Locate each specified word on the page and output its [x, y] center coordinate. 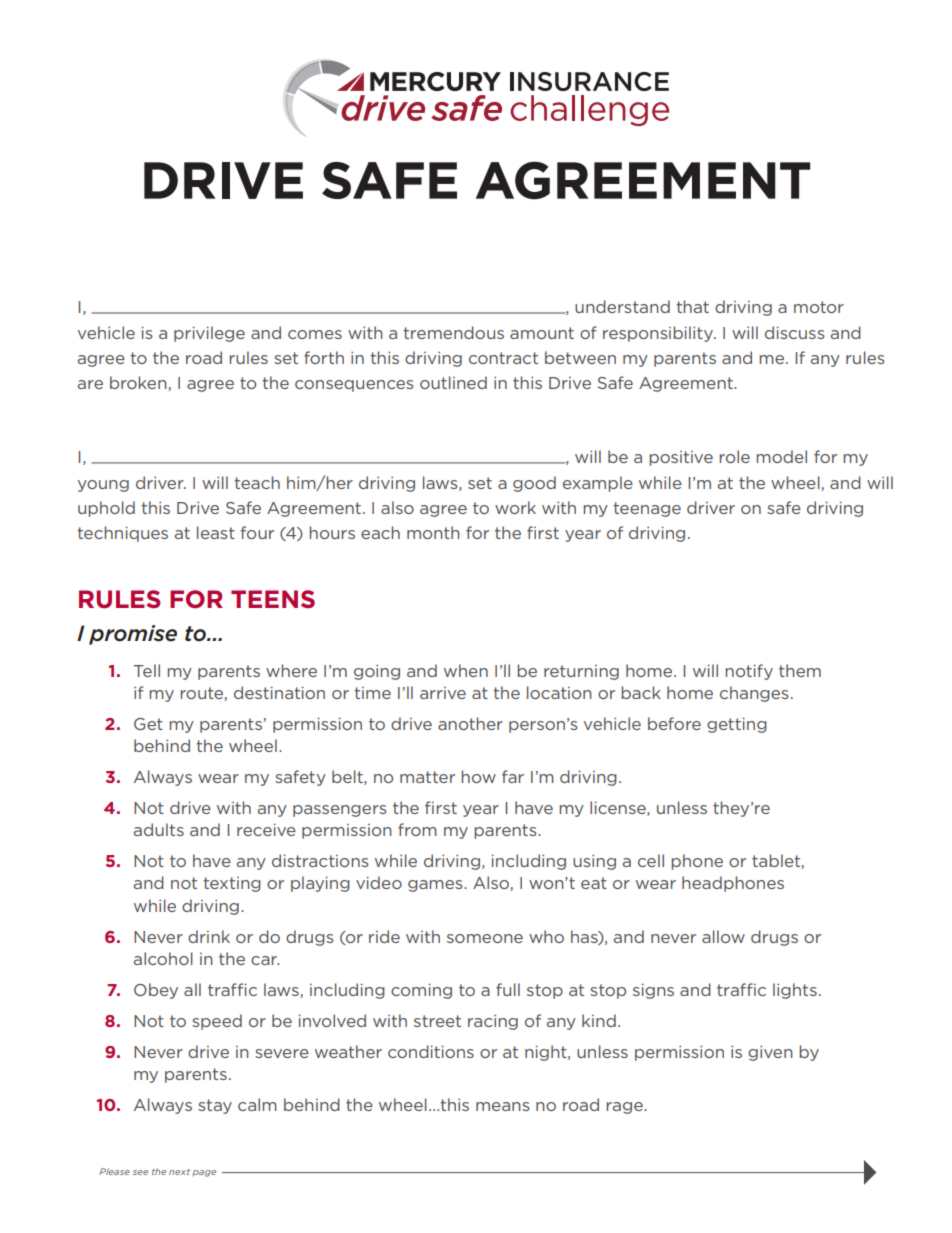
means [503, 1106]
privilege [209, 334]
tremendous [453, 332]
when [466, 670]
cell [651, 860]
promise [133, 635]
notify [749, 672]
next [179, 1172]
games [436, 886]
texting [232, 884]
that [692, 306]
